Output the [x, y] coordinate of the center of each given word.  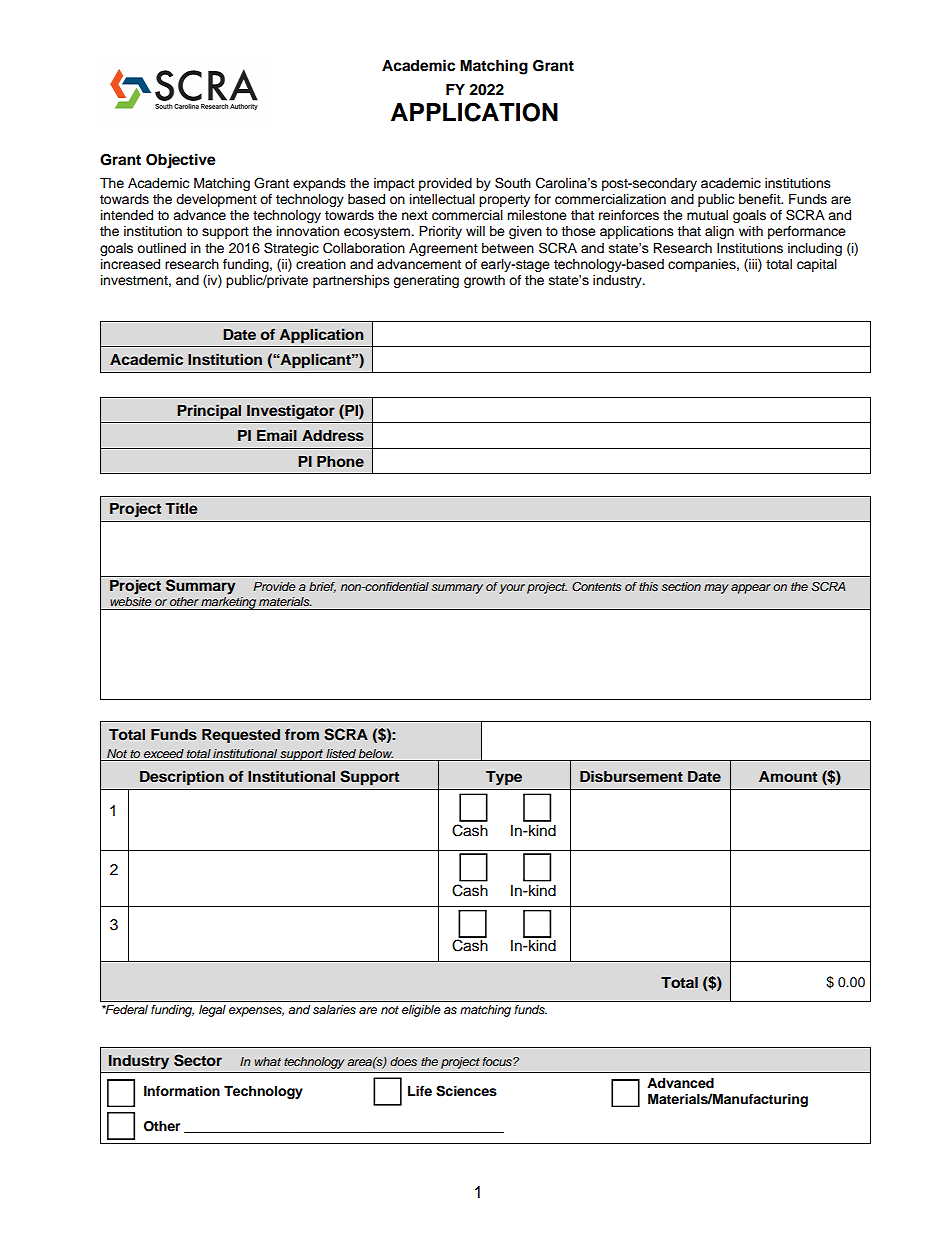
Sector [198, 1060]
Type [504, 778]
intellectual [442, 199]
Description [182, 778]
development [216, 200]
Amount [788, 776]
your [512, 589]
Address [333, 436]
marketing [229, 602]
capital [817, 265]
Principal [209, 412]
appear [751, 589]
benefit [761, 199]
